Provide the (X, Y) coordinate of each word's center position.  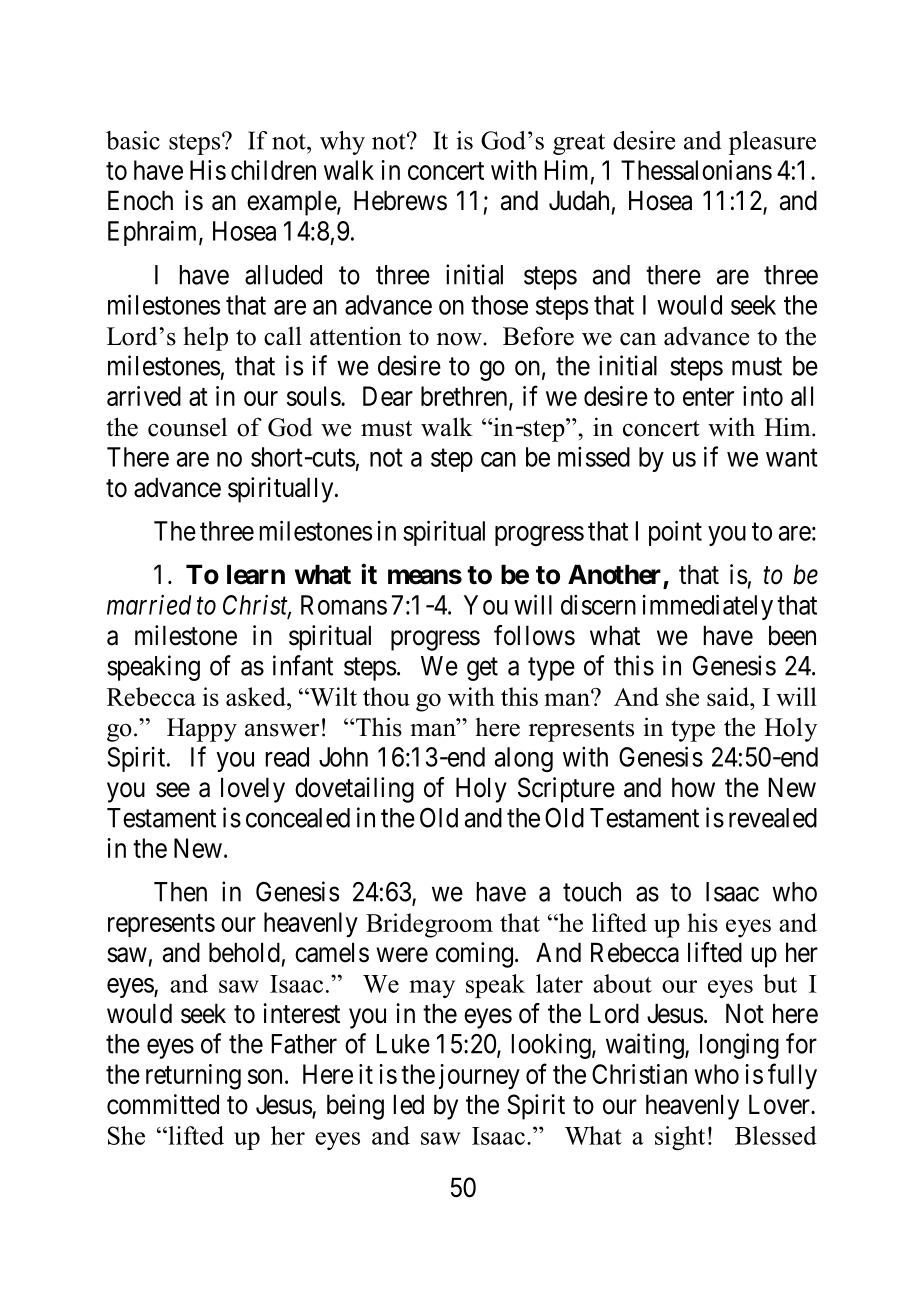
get (482, 669)
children (273, 170)
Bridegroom (429, 925)
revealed (773, 818)
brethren (465, 397)
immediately (707, 607)
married (149, 605)
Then (180, 892)
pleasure (772, 143)
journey (479, 1076)
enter (708, 397)
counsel (187, 427)
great (579, 144)
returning (193, 1077)
